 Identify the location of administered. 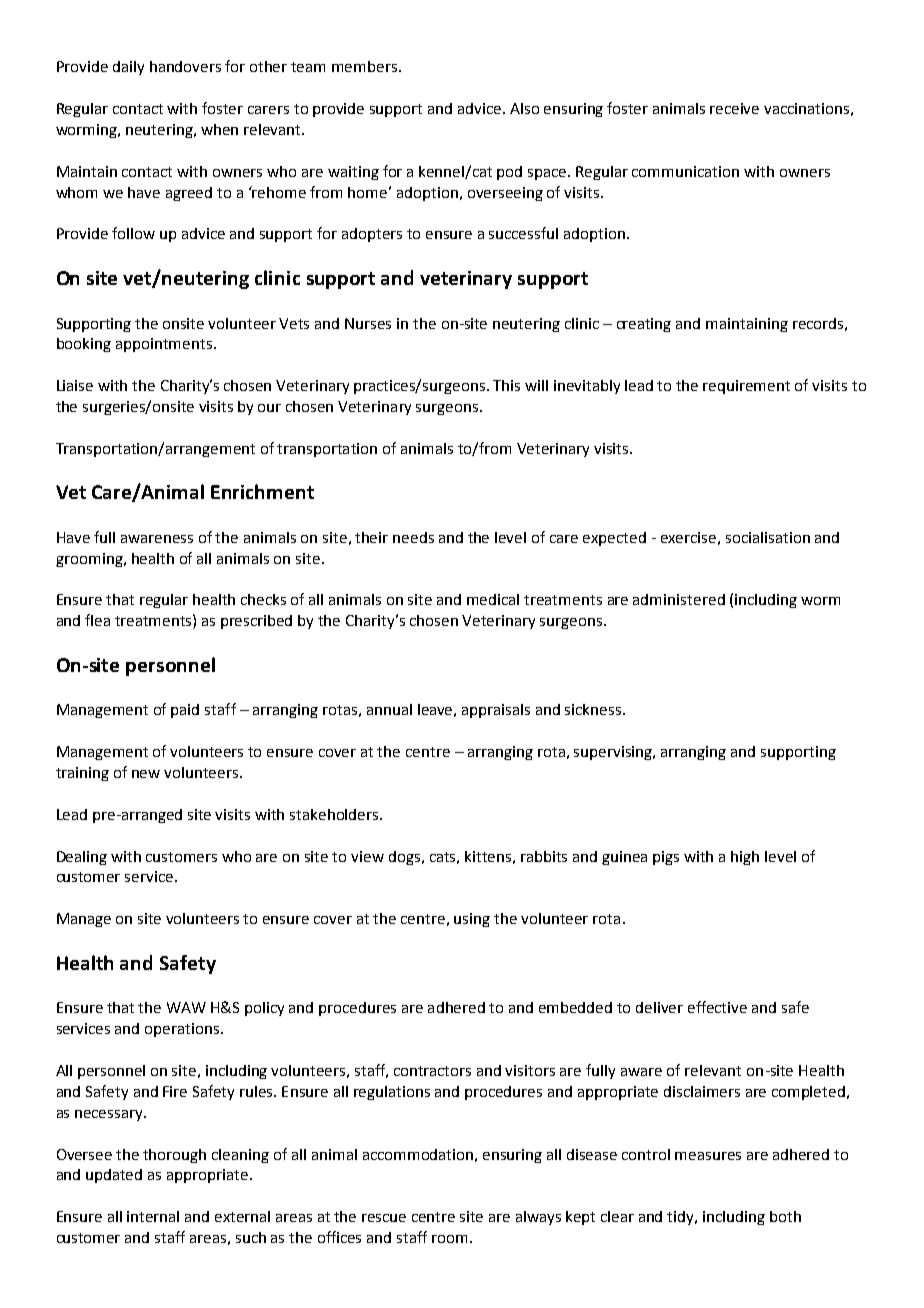
(679, 599).
